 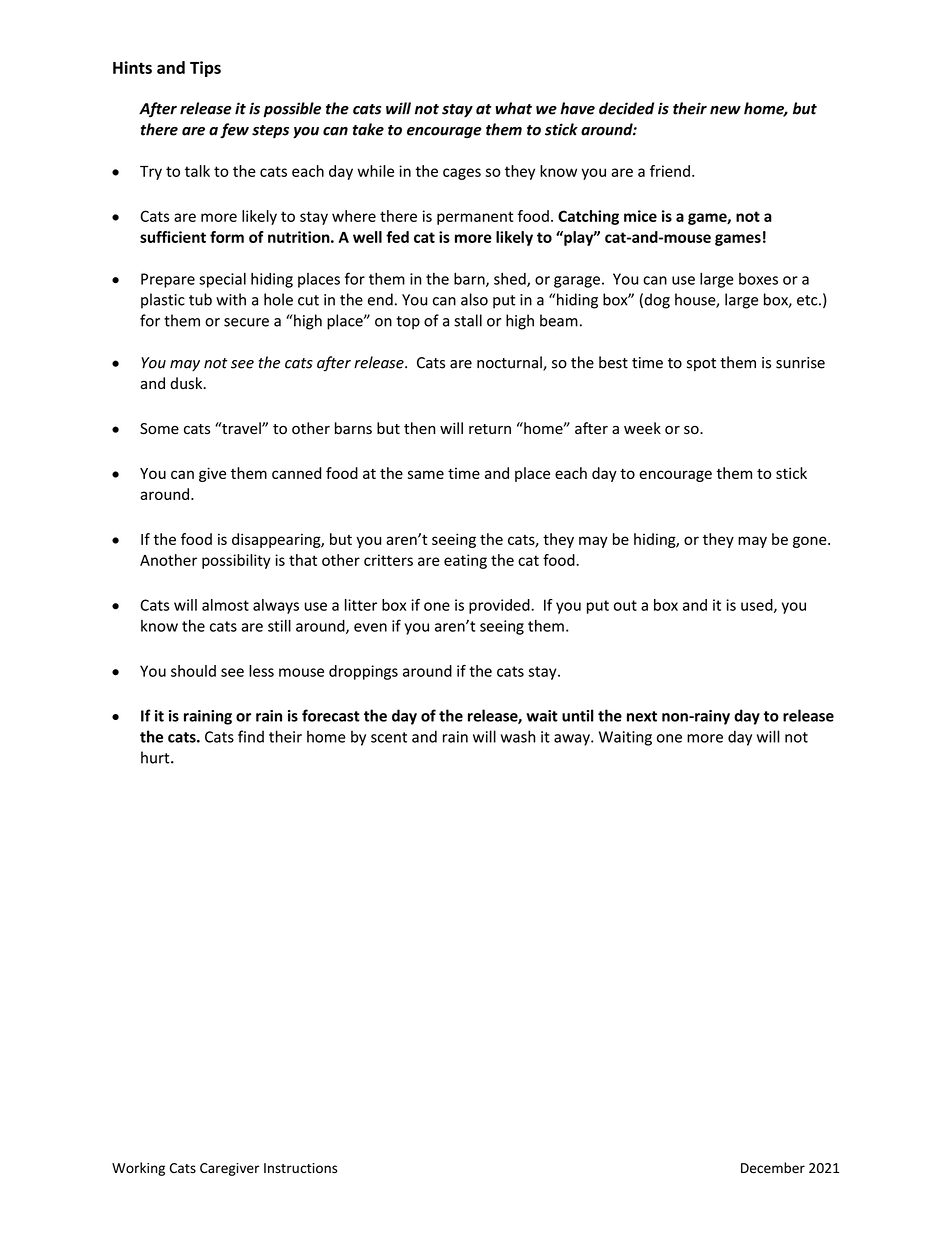 I want to click on next, so click(x=642, y=716).
